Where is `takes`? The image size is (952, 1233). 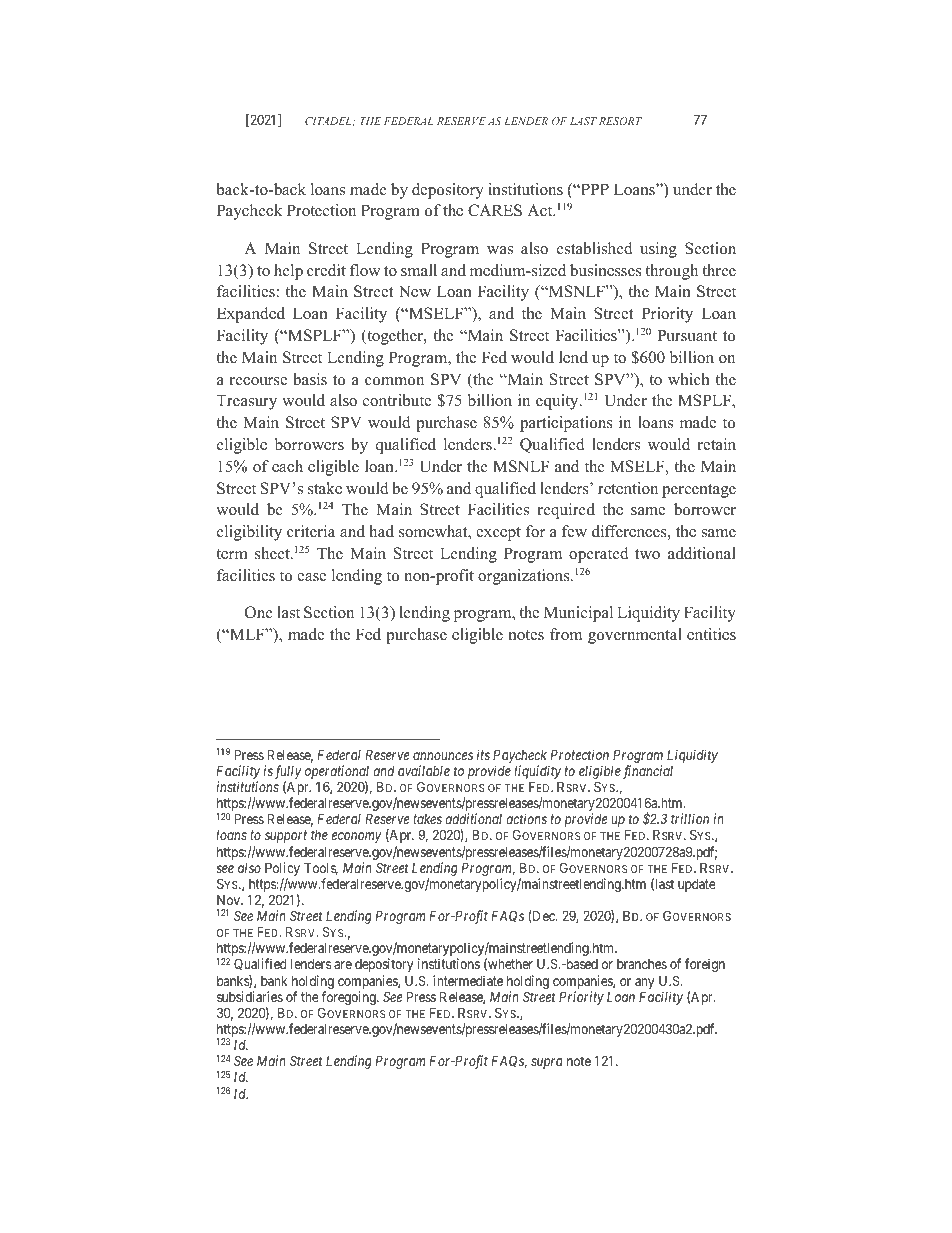
takes is located at coordinates (427, 819).
